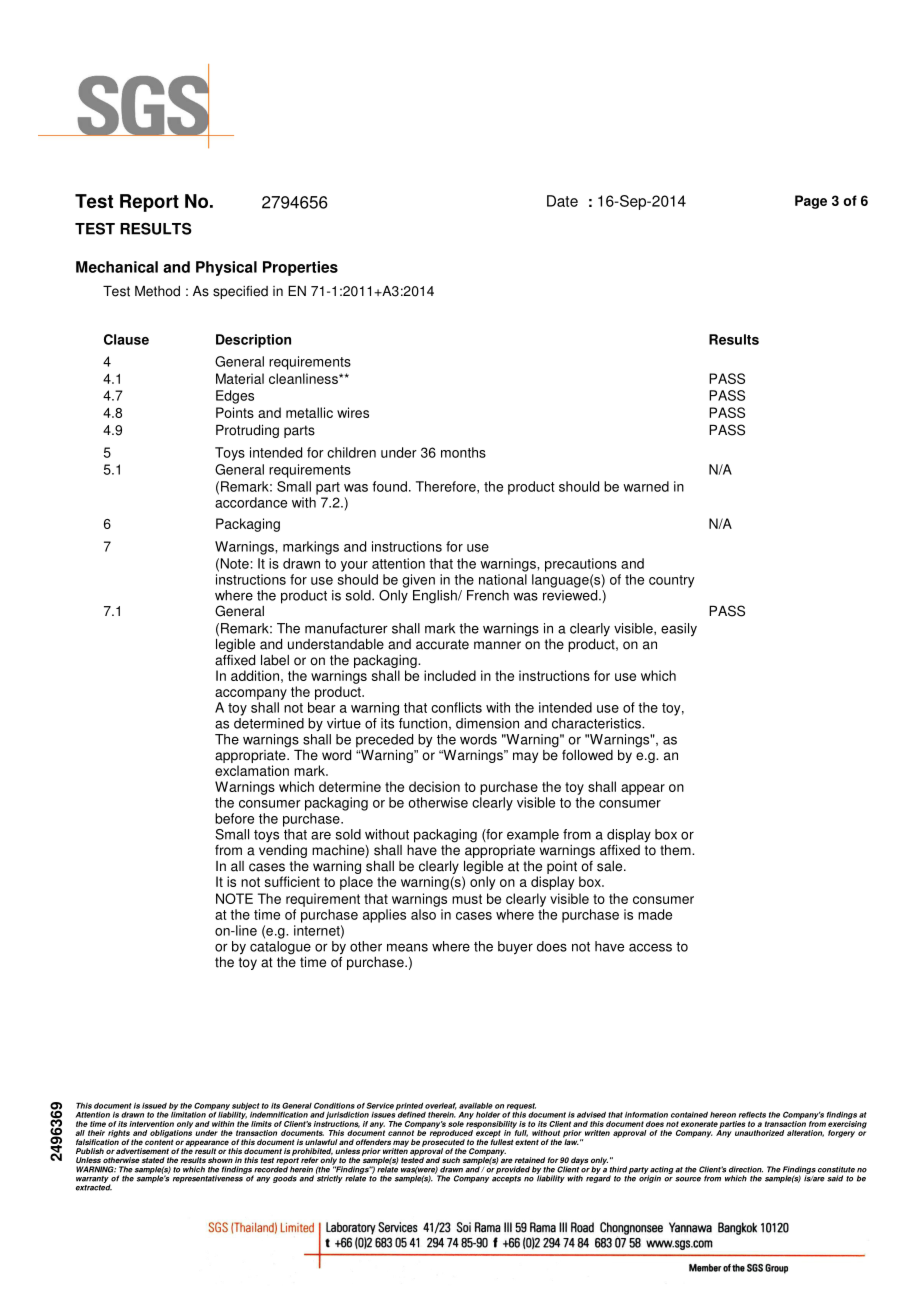 Image resolution: width=924 pixels, height=1308 pixels. I want to click on conflicts, so click(456, 707).
